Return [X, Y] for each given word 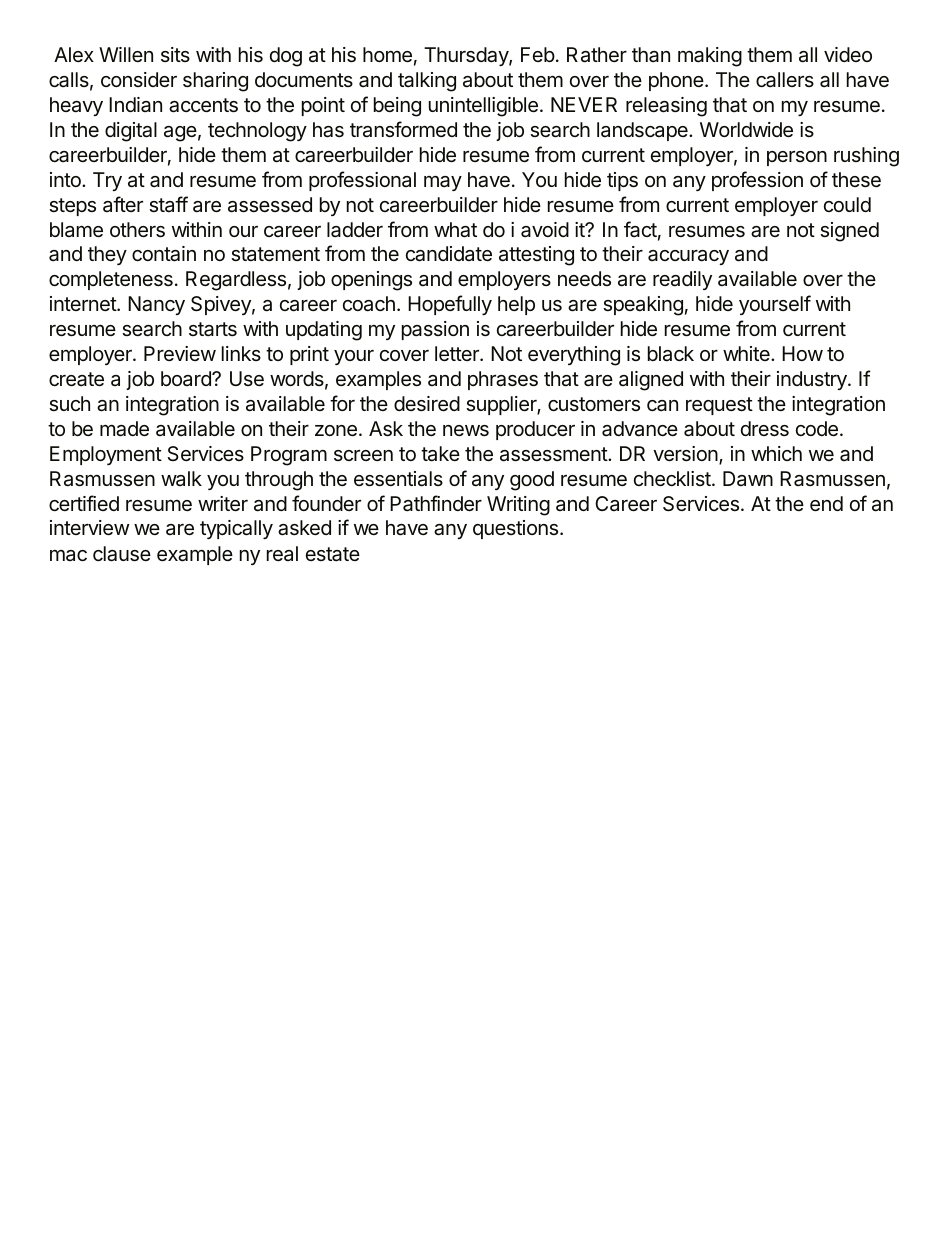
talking [427, 82]
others [137, 230]
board [187, 378]
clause [122, 554]
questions [517, 529]
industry [813, 380]
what [455, 230]
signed [849, 232]
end [826, 504]
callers [785, 80]
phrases [503, 380]
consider [139, 79]
